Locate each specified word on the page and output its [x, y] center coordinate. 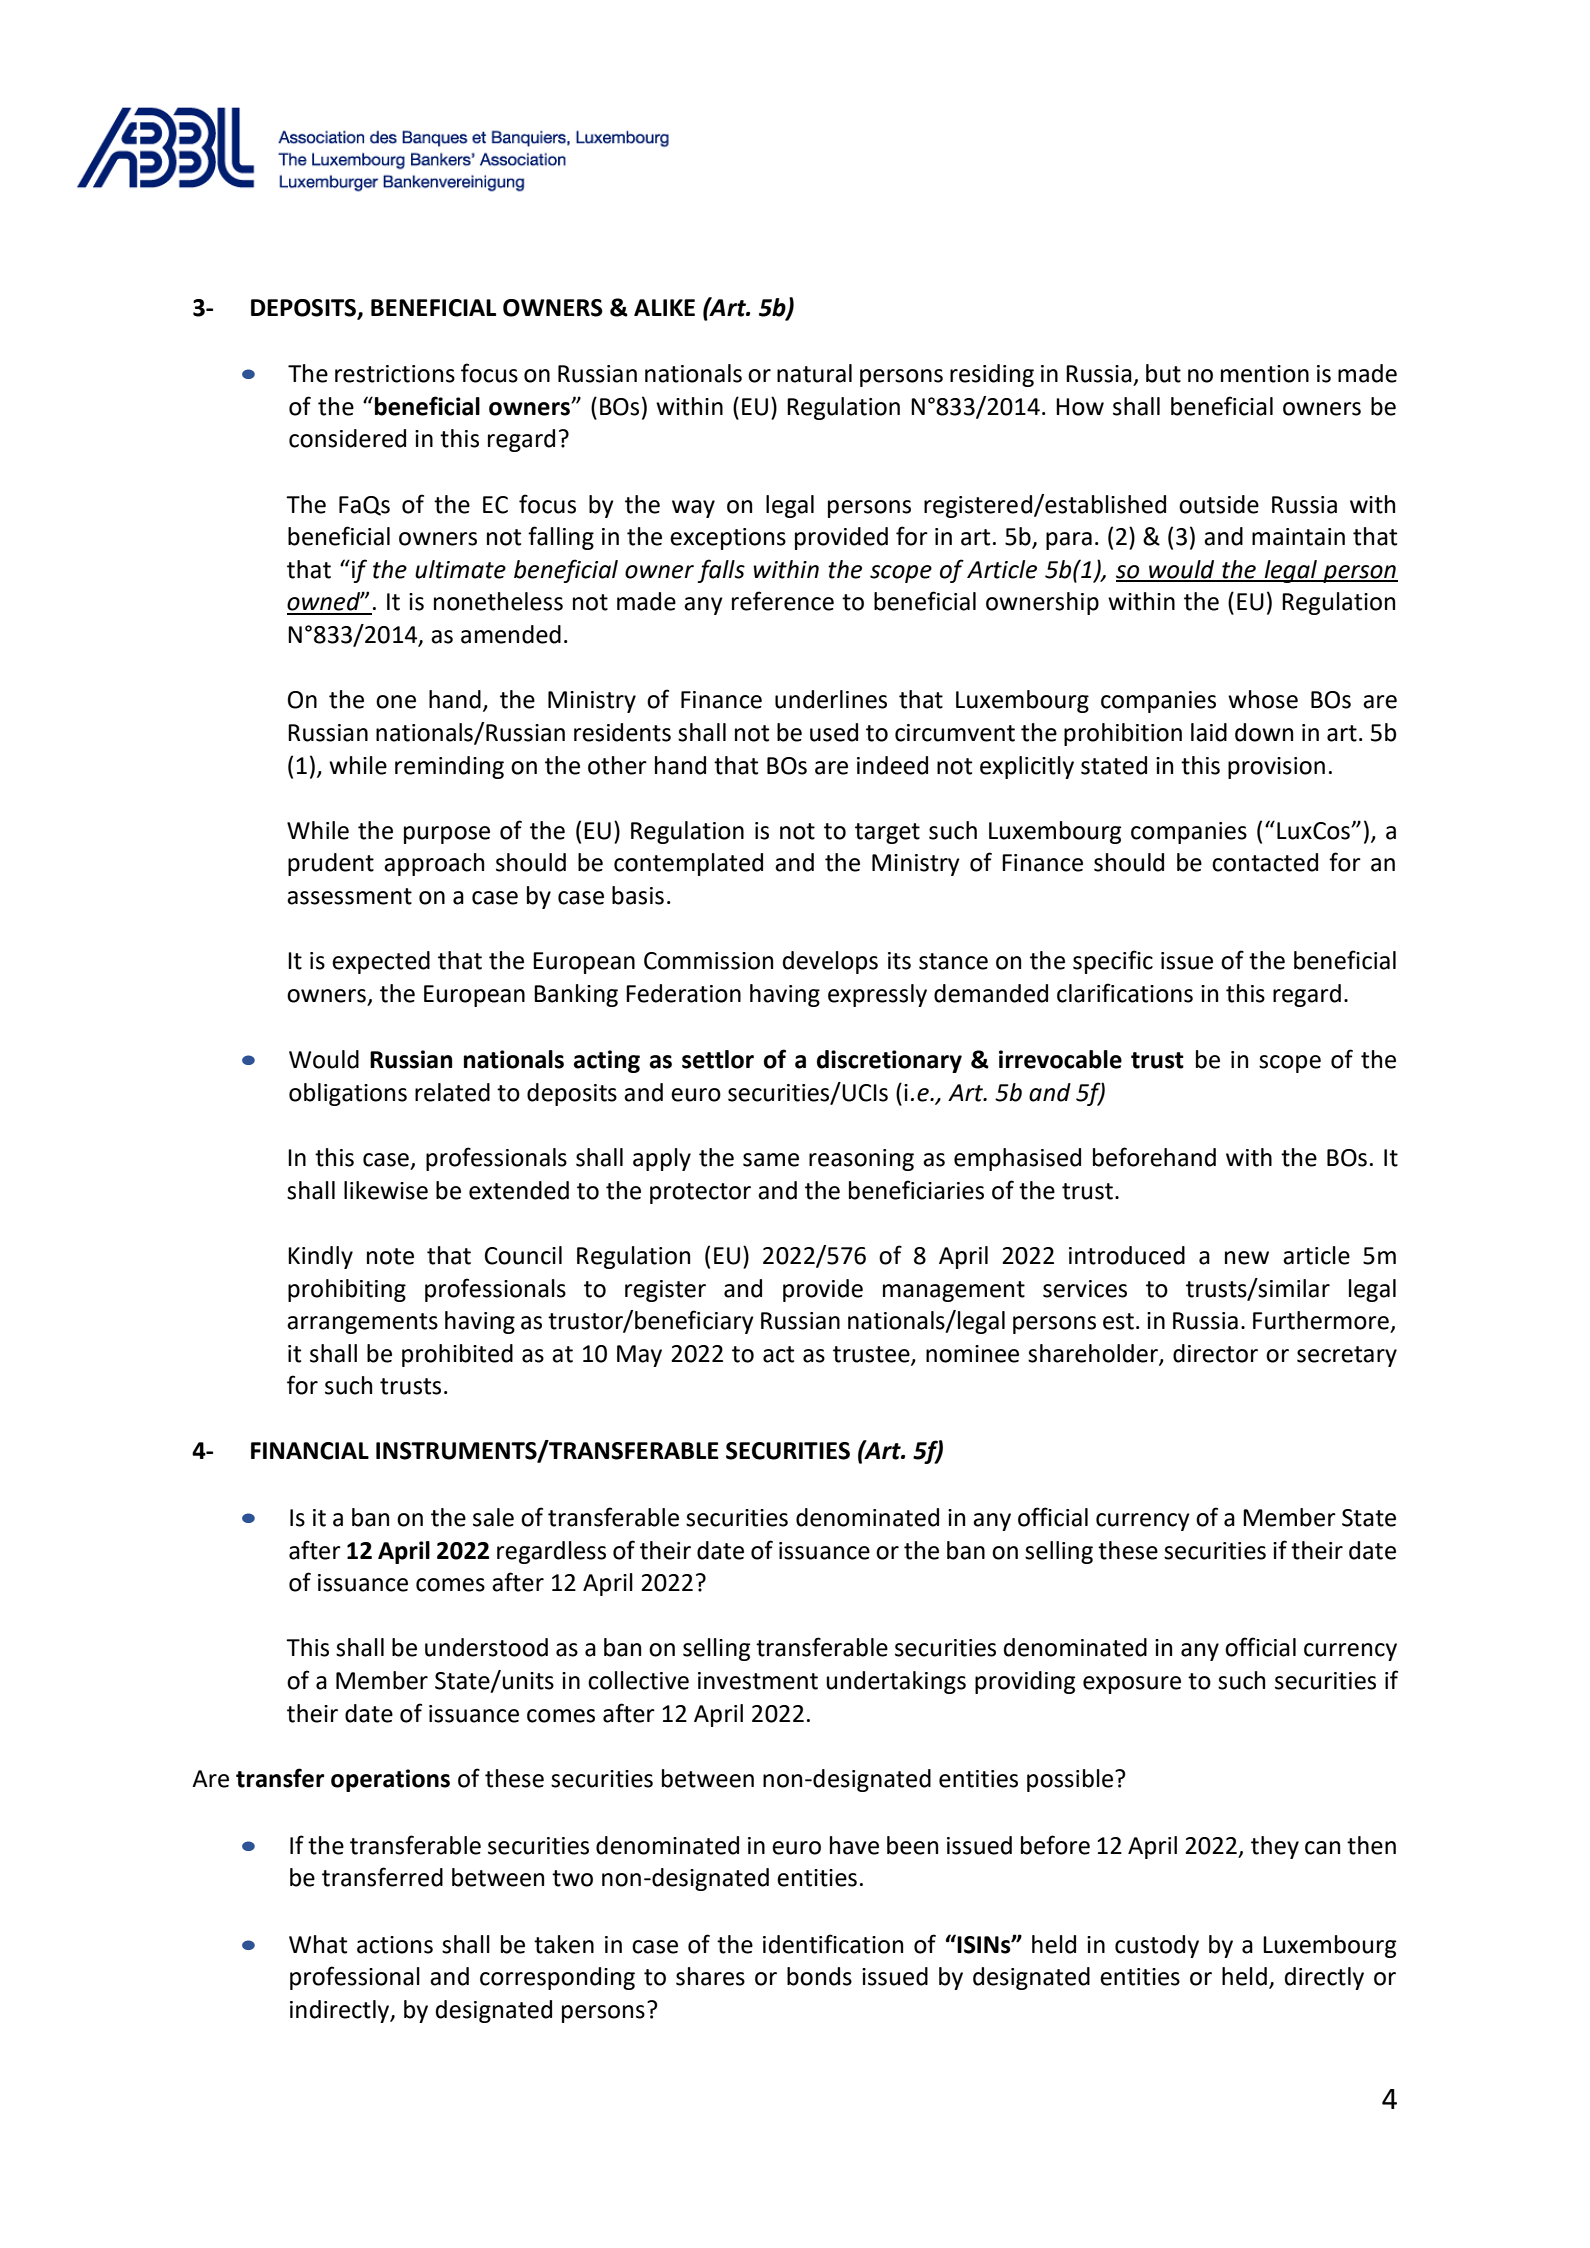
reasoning [861, 1160]
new [1247, 1258]
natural [814, 373]
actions [395, 1945]
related [452, 1092]
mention [1265, 374]
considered [347, 438]
